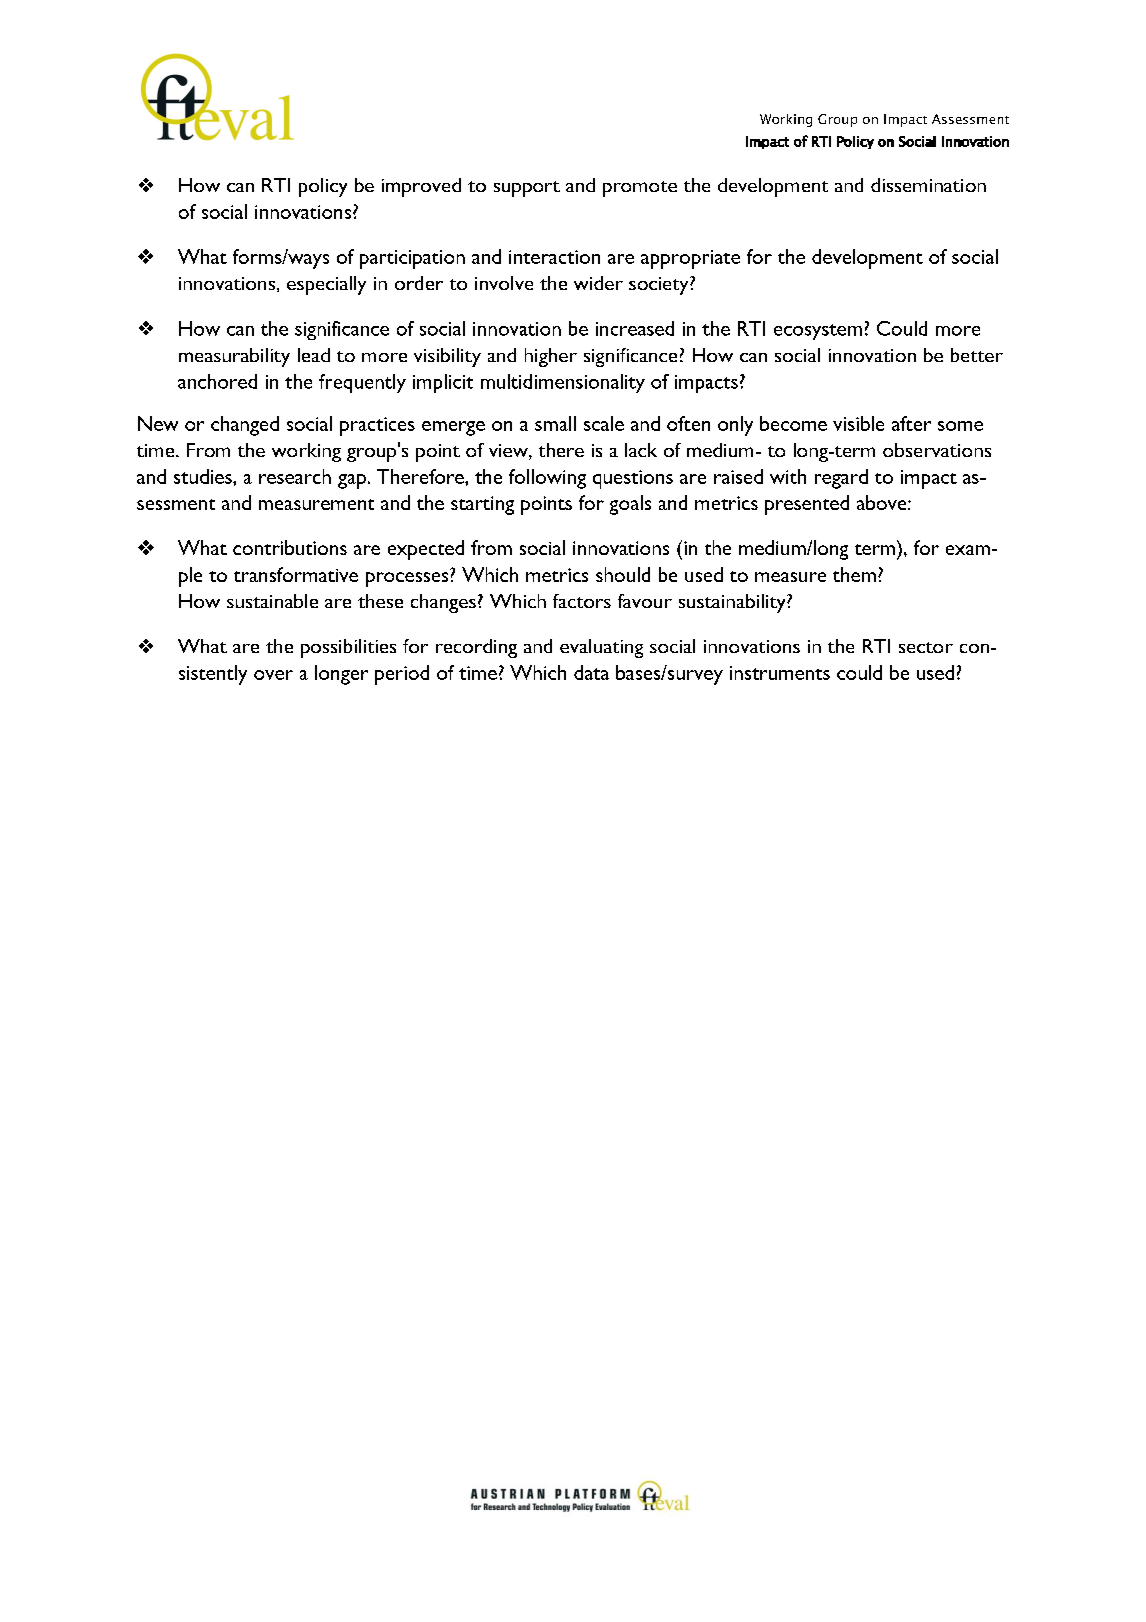  I want to click on support, so click(527, 189).
